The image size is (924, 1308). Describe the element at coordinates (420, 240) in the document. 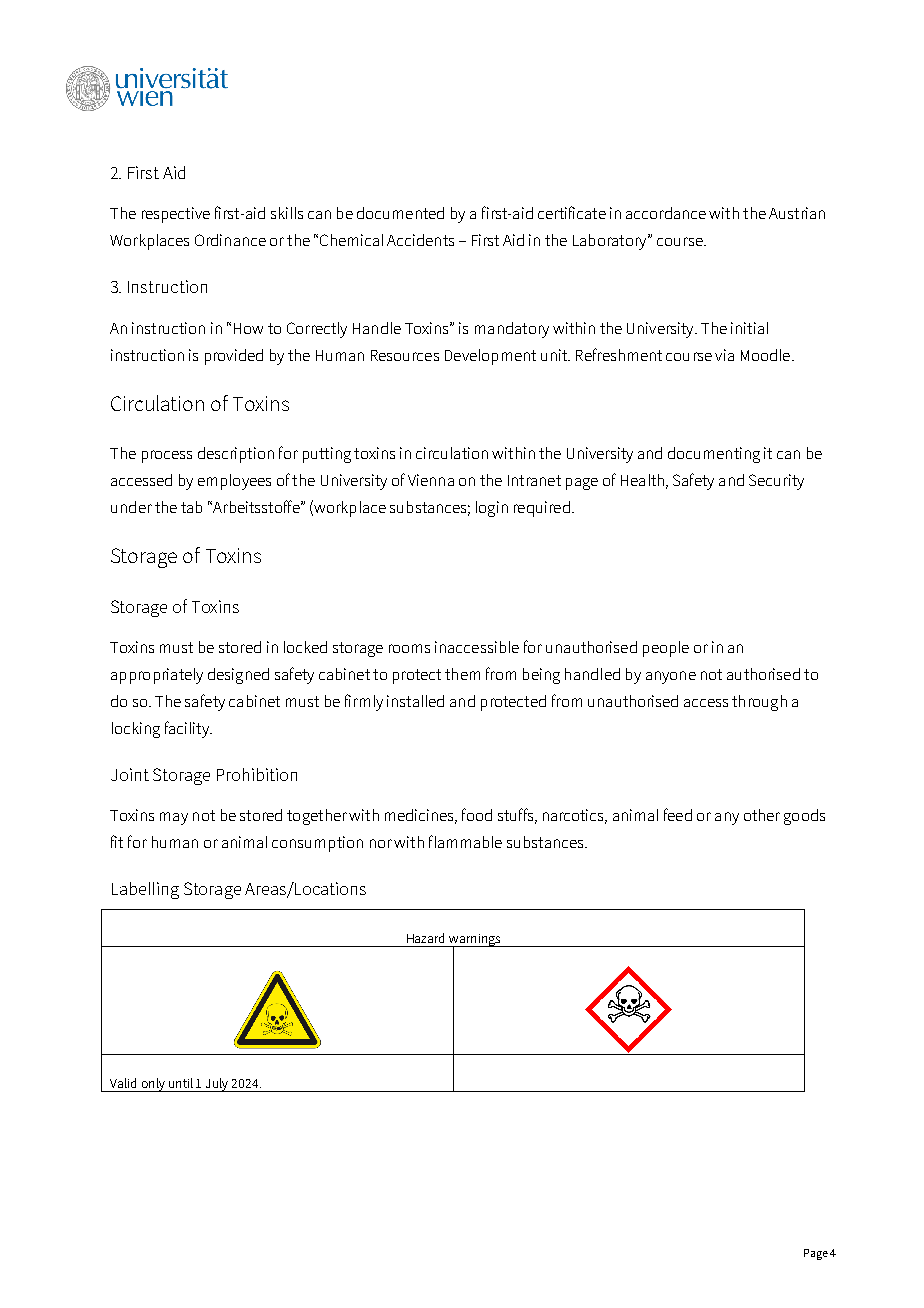

I see `Accidents` at that location.
